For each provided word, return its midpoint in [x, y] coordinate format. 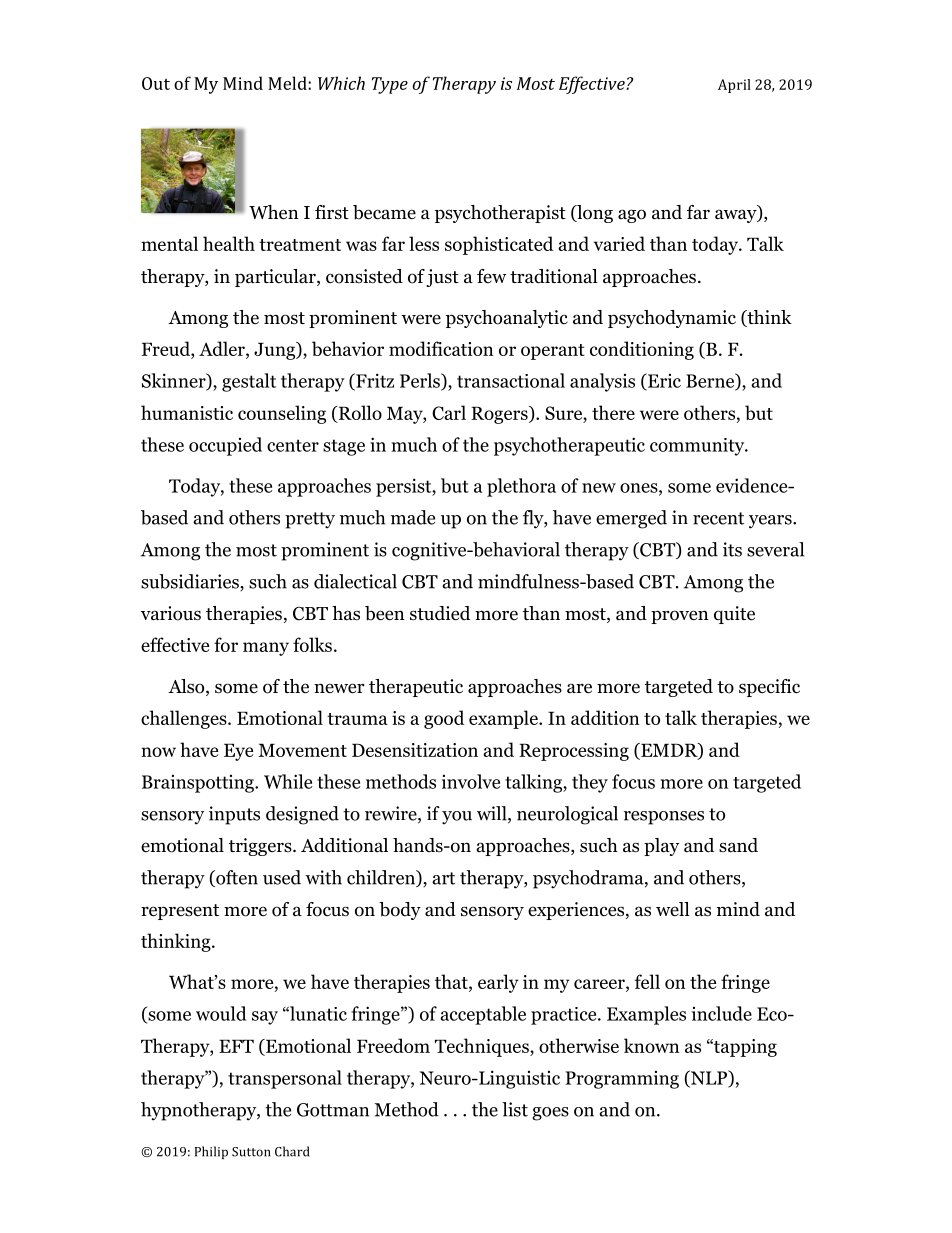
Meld [288, 83]
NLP [709, 1078]
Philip [211, 1152]
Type [390, 85]
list [515, 1109]
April [734, 86]
